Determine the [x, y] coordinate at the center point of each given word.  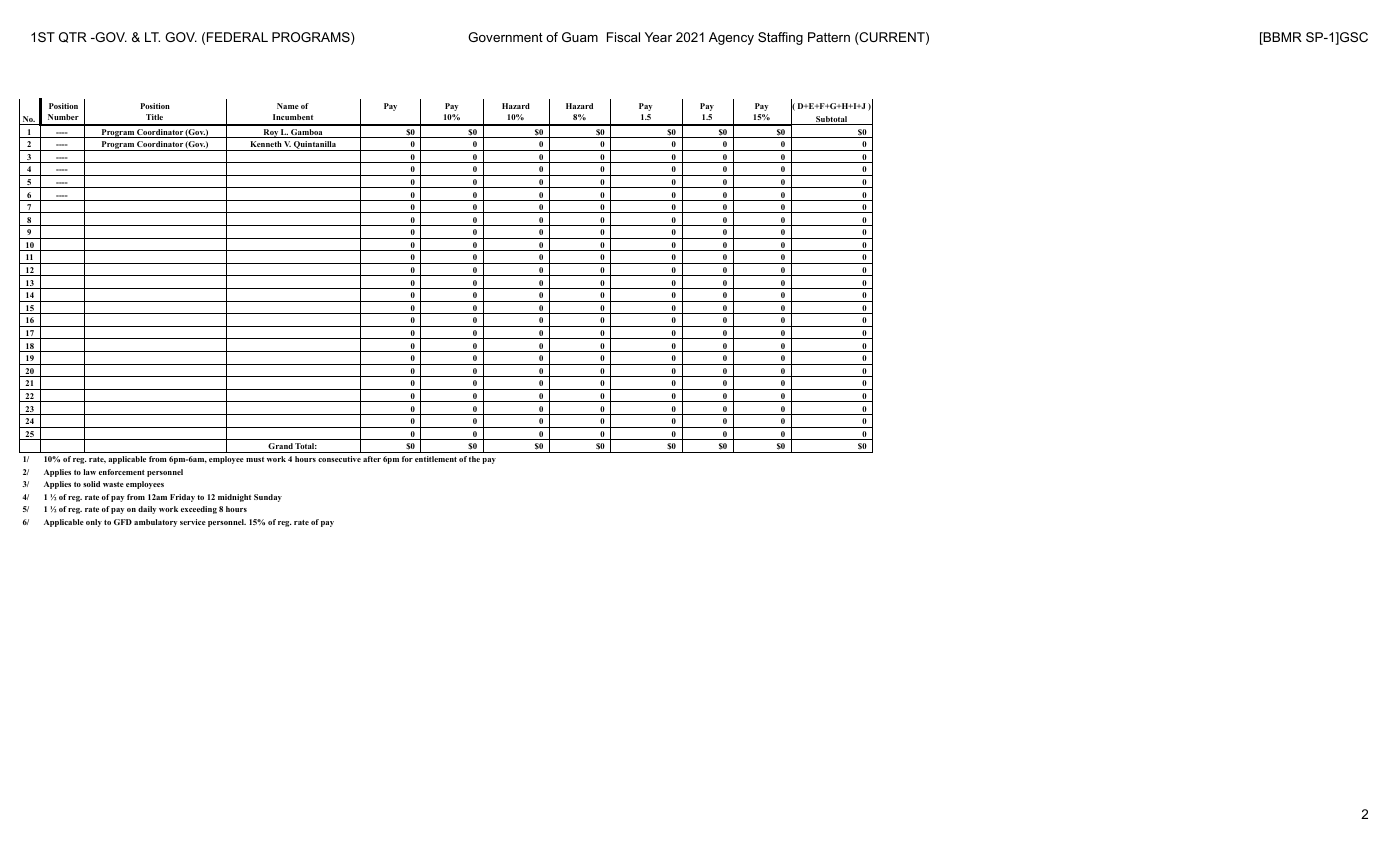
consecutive [339, 459]
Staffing [780, 38]
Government [505, 37]
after [372, 459]
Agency [731, 38]
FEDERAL [237, 37]
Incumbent [293, 117]
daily [147, 510]
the [474, 459]
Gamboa [307, 133]
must [255, 459]
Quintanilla [315, 146]
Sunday [268, 498]
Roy [270, 133]
